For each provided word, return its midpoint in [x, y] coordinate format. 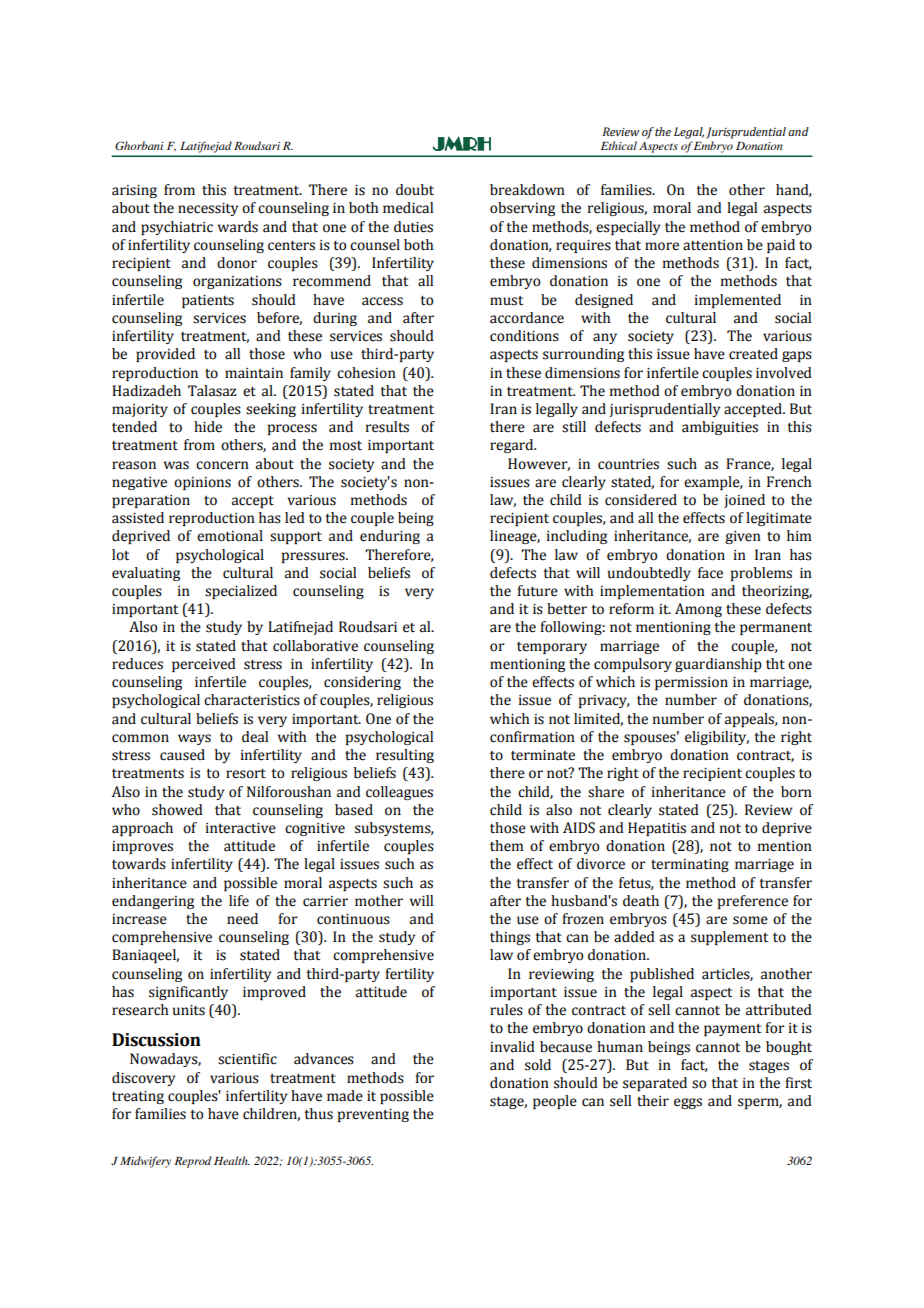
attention [713, 245]
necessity [208, 209]
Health [232, 1160]
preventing [373, 1115]
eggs [688, 1103]
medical [408, 208]
